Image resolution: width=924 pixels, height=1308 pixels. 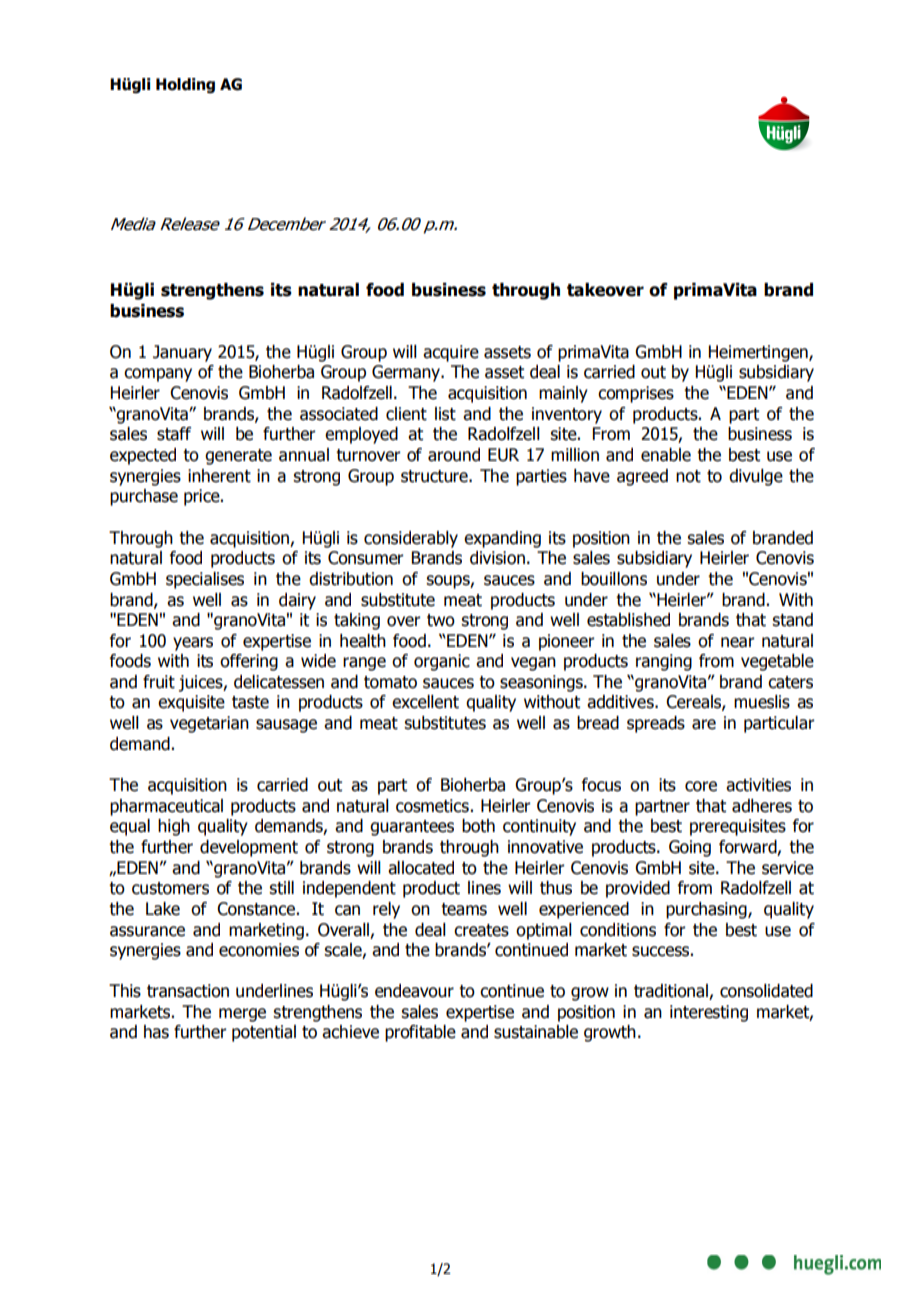 What do you see at coordinates (188, 991) in the document?
I see `transaction` at bounding box center [188, 991].
